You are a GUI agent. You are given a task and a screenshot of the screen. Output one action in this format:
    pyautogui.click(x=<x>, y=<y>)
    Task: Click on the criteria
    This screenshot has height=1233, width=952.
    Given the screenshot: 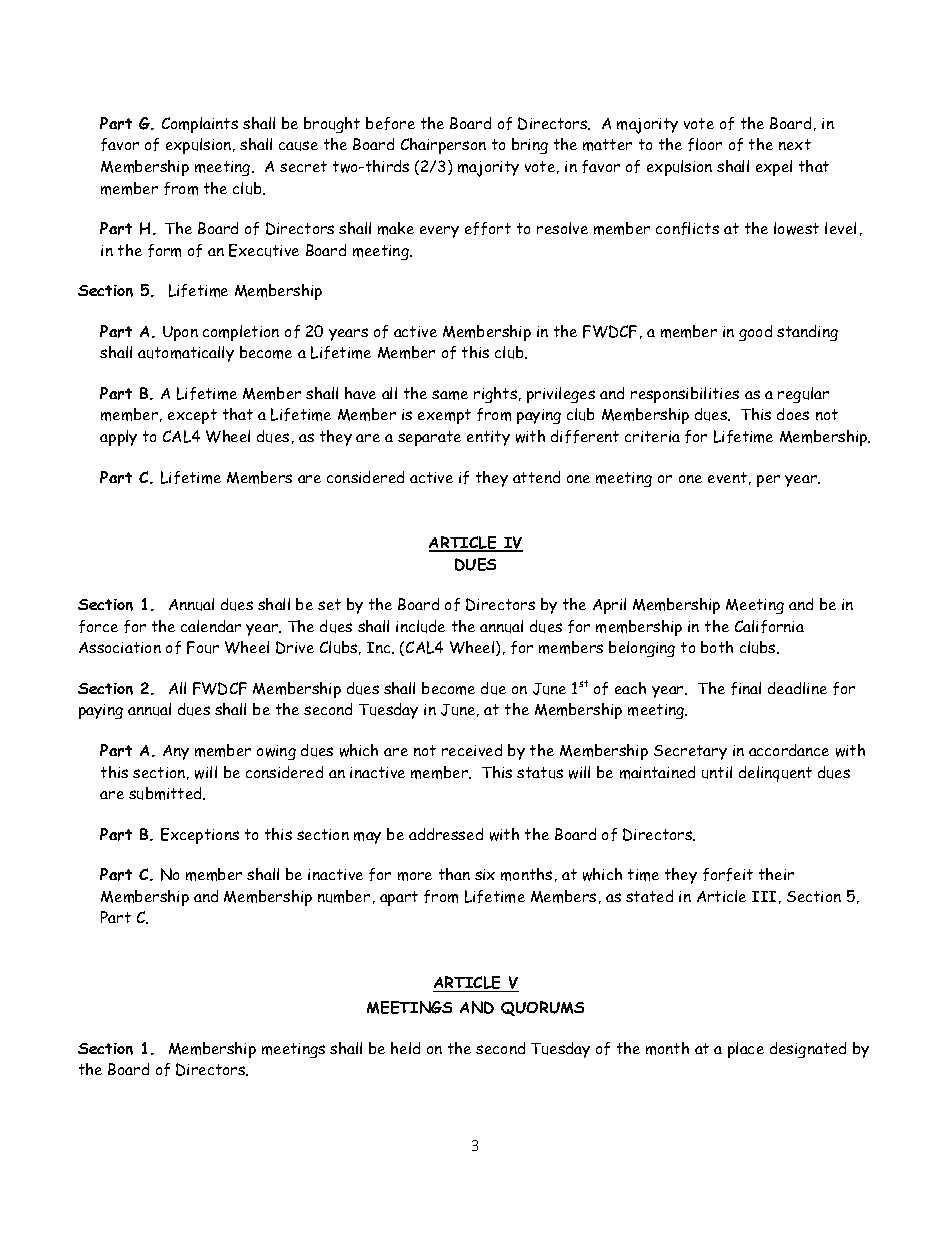 What is the action you would take?
    pyautogui.click(x=652, y=436)
